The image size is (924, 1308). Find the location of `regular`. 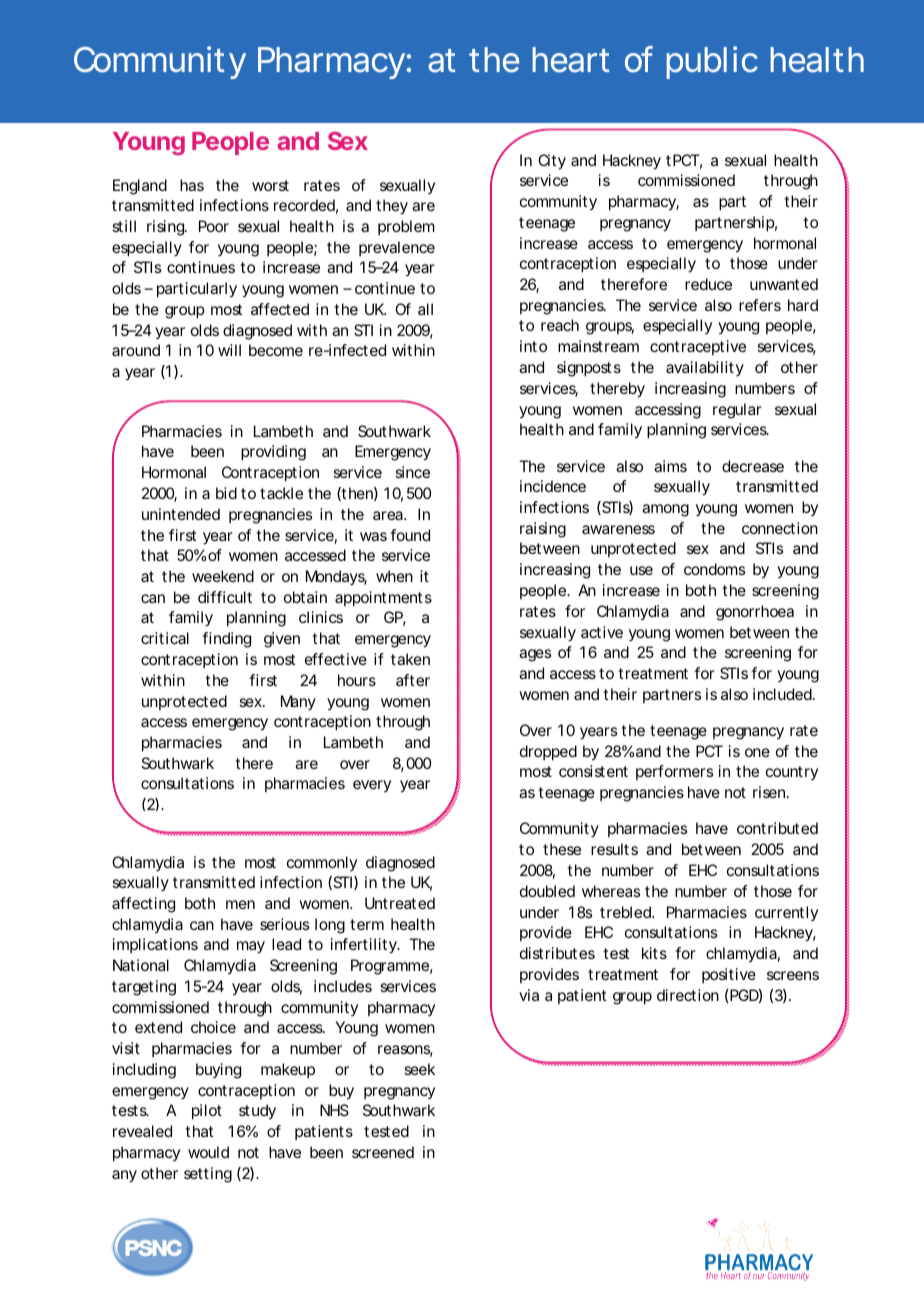

regular is located at coordinates (737, 411).
